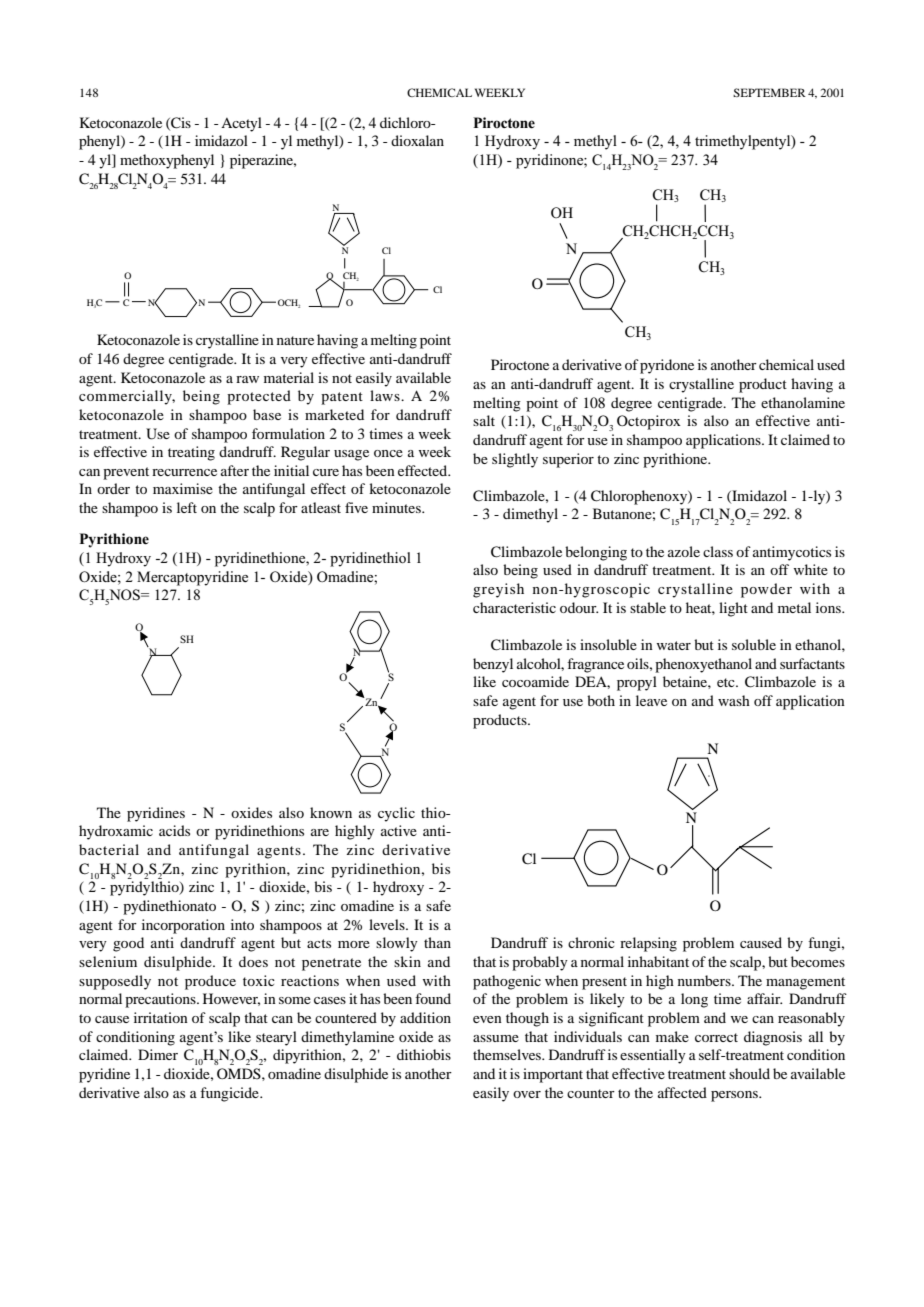  I want to click on Acetyl, so click(241, 124).
